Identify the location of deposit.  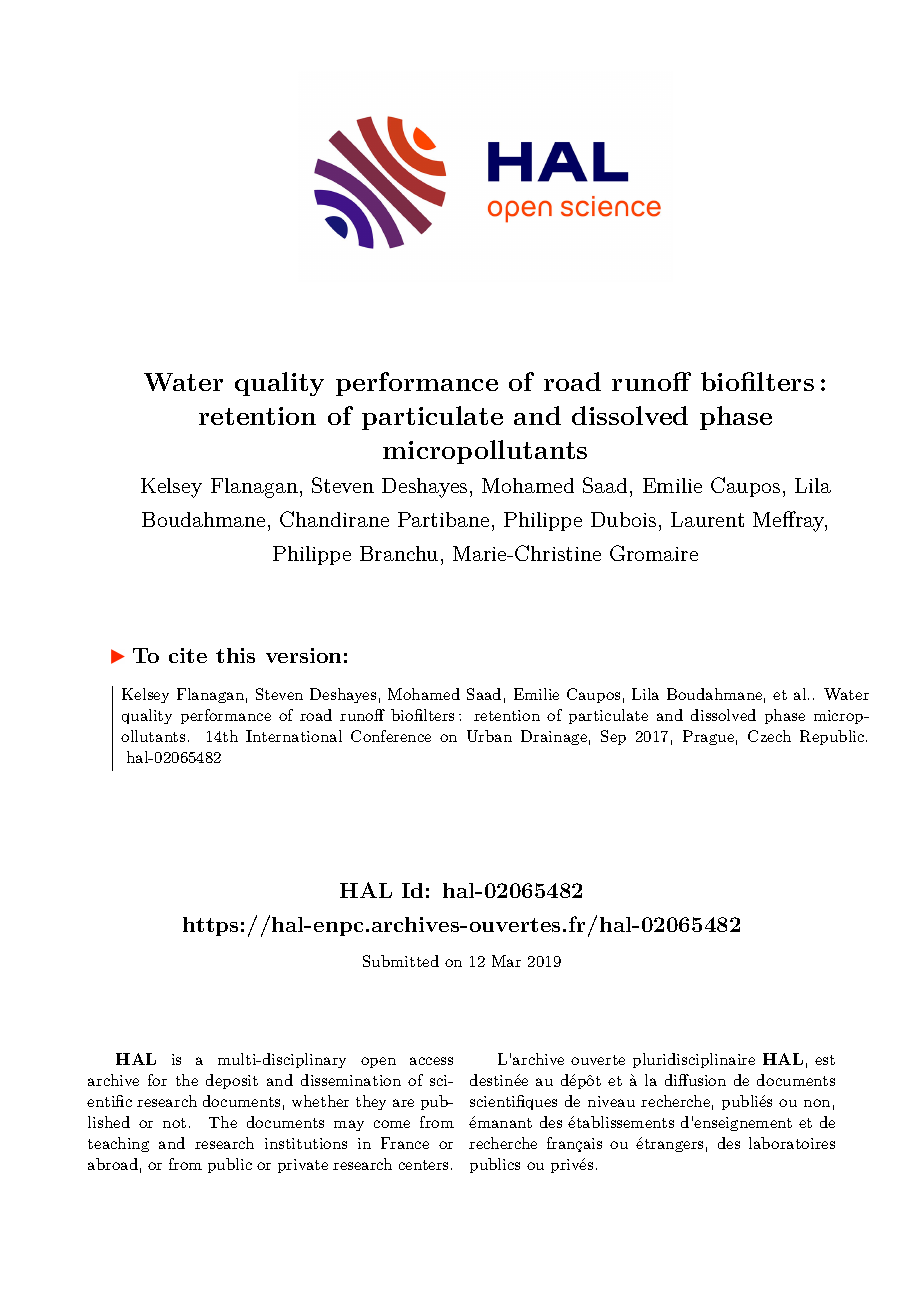
(232, 1081).
